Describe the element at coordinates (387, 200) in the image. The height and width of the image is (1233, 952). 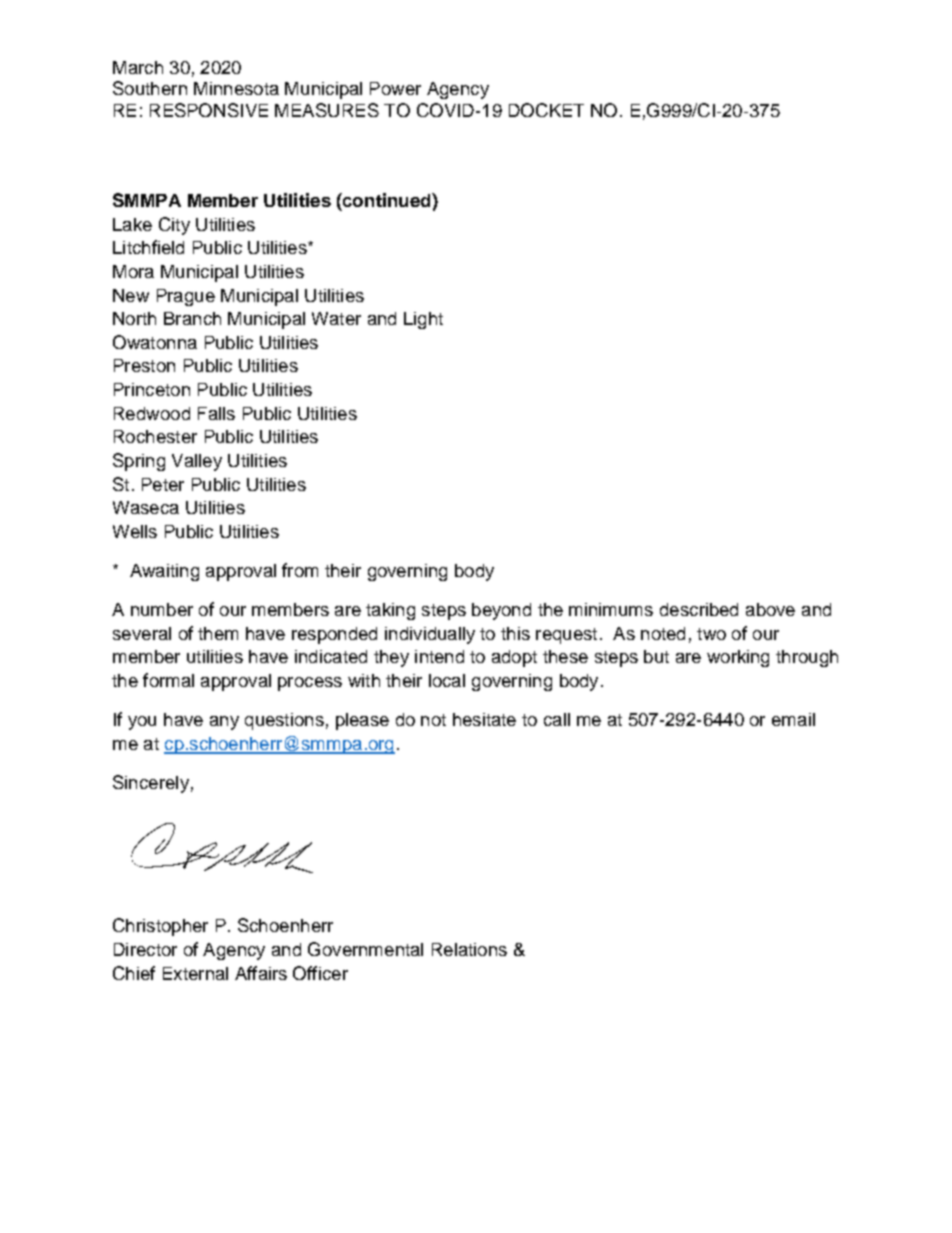
I see `continued` at that location.
